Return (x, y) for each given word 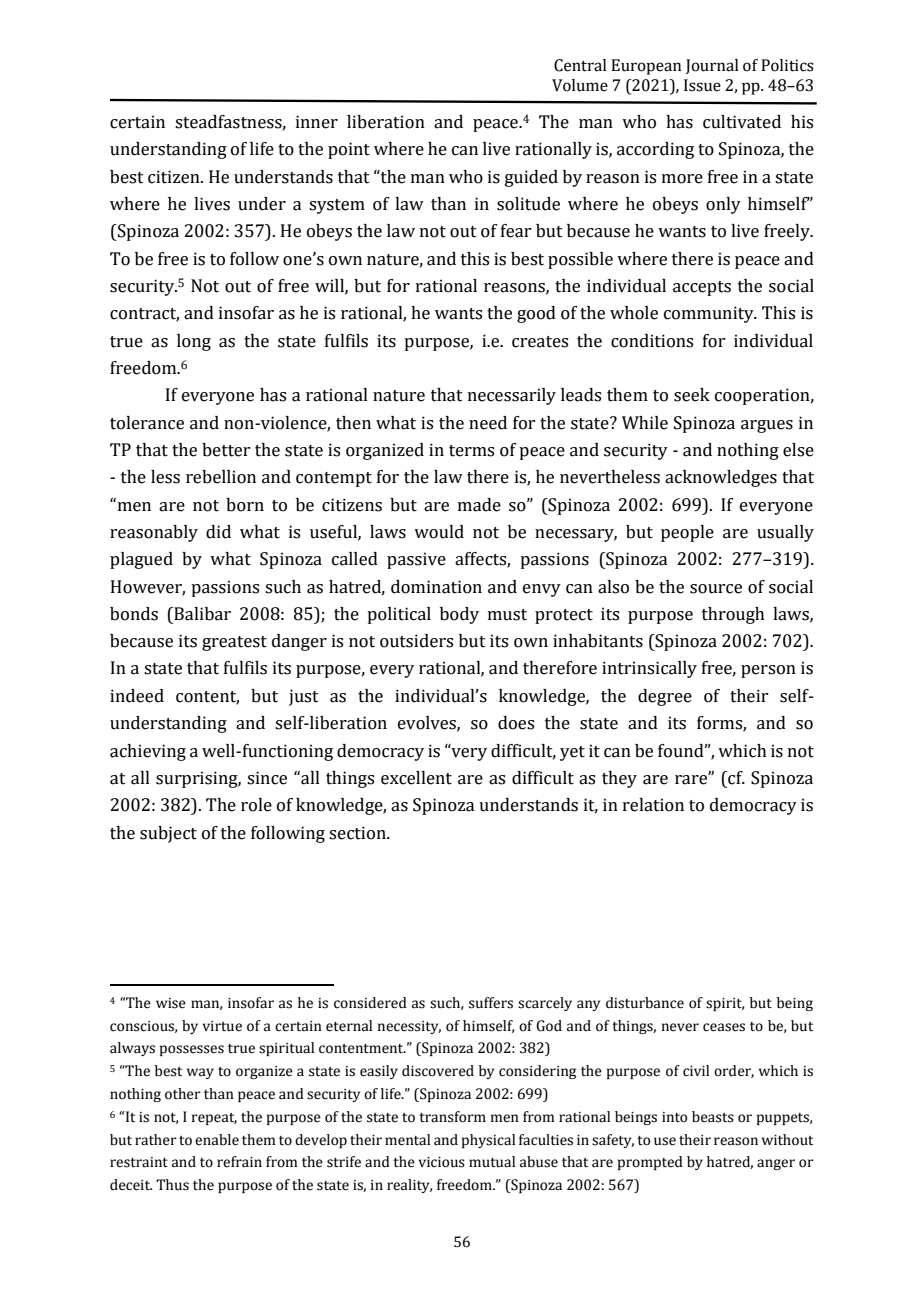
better (226, 450)
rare (692, 779)
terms (471, 451)
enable (217, 1140)
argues (767, 426)
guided (531, 178)
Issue (702, 85)
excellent (416, 778)
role (256, 805)
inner (317, 122)
